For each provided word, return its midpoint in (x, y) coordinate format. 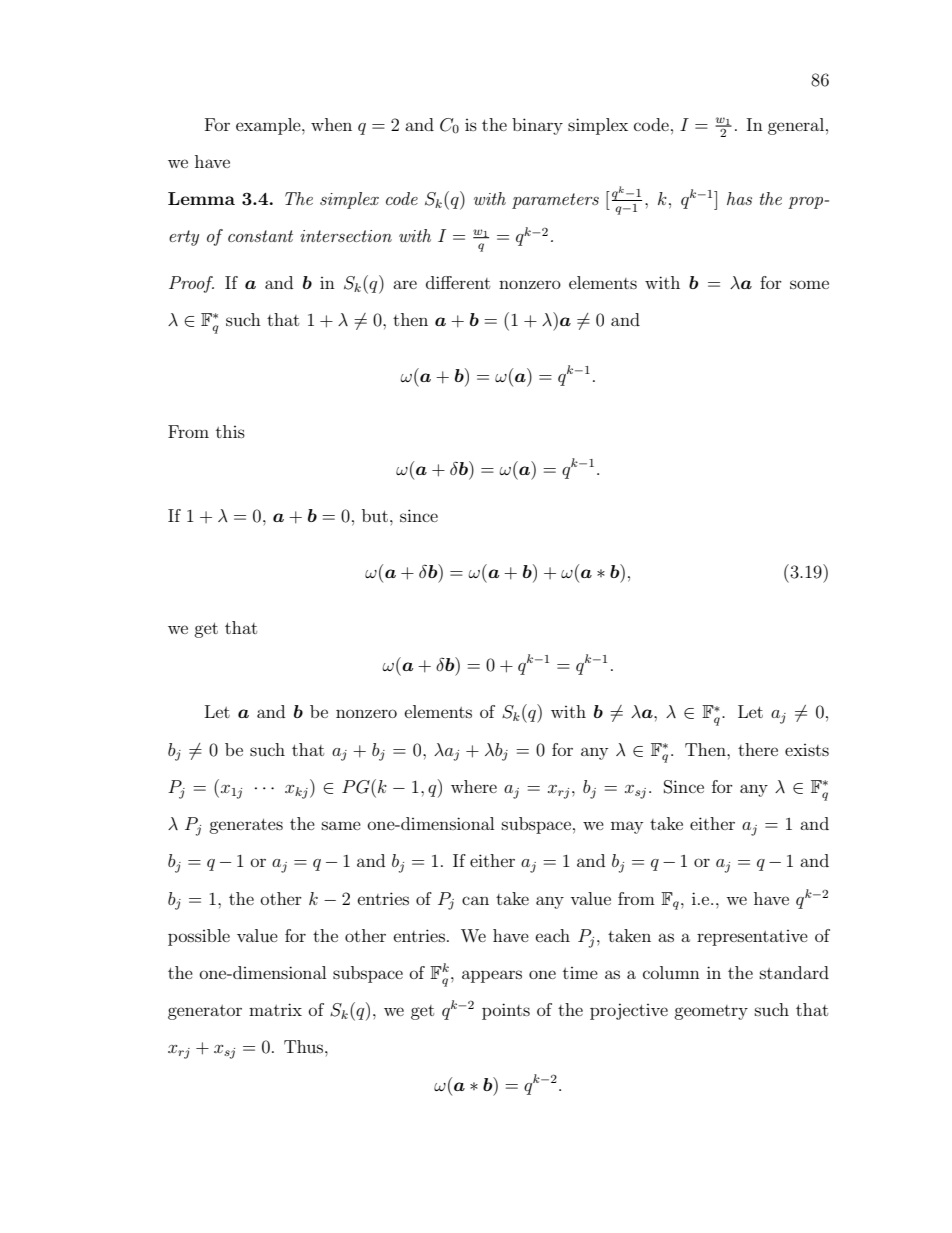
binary (537, 126)
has (739, 198)
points (506, 1011)
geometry (711, 1012)
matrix (275, 1009)
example (269, 126)
